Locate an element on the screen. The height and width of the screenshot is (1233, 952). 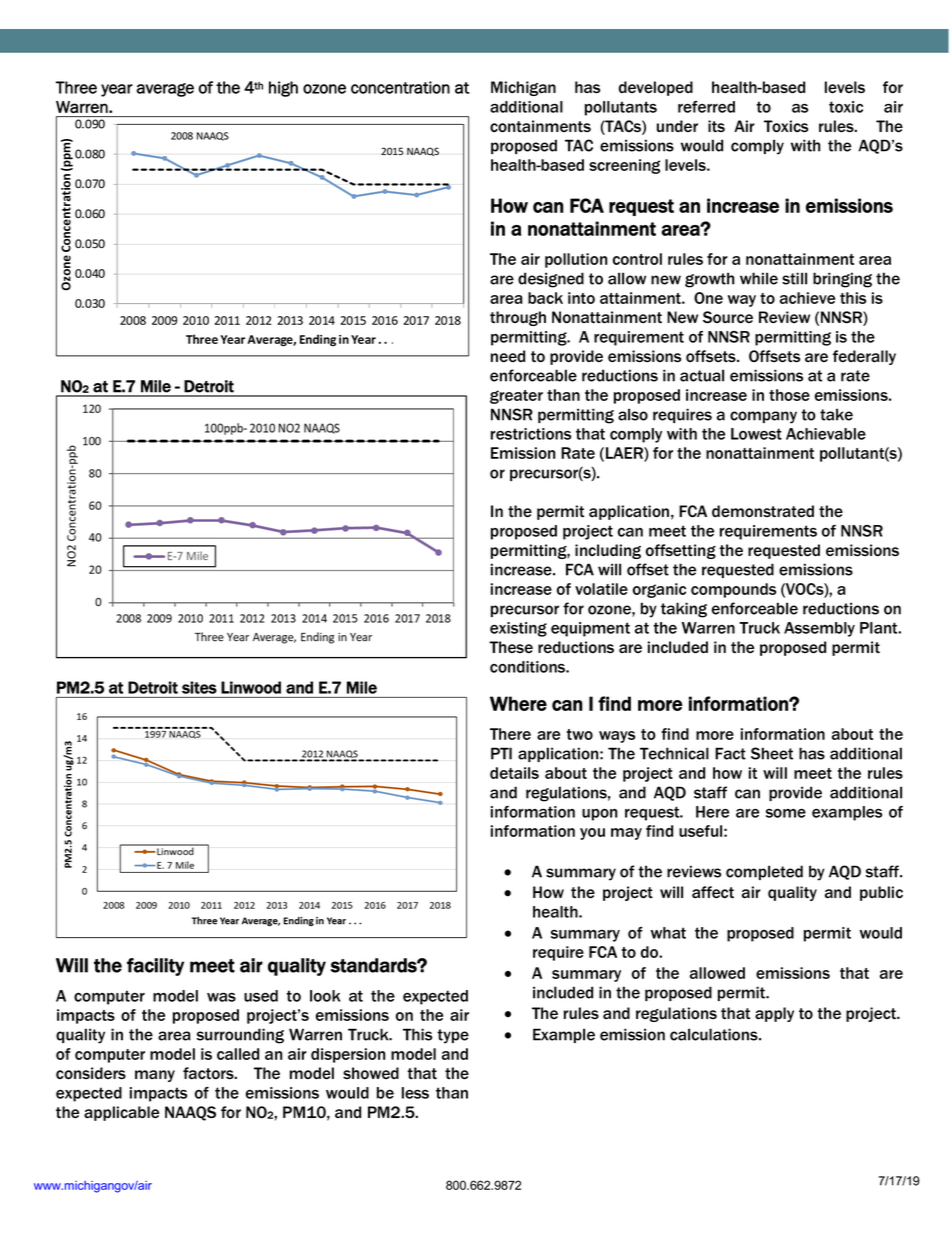
its is located at coordinates (716, 126).
